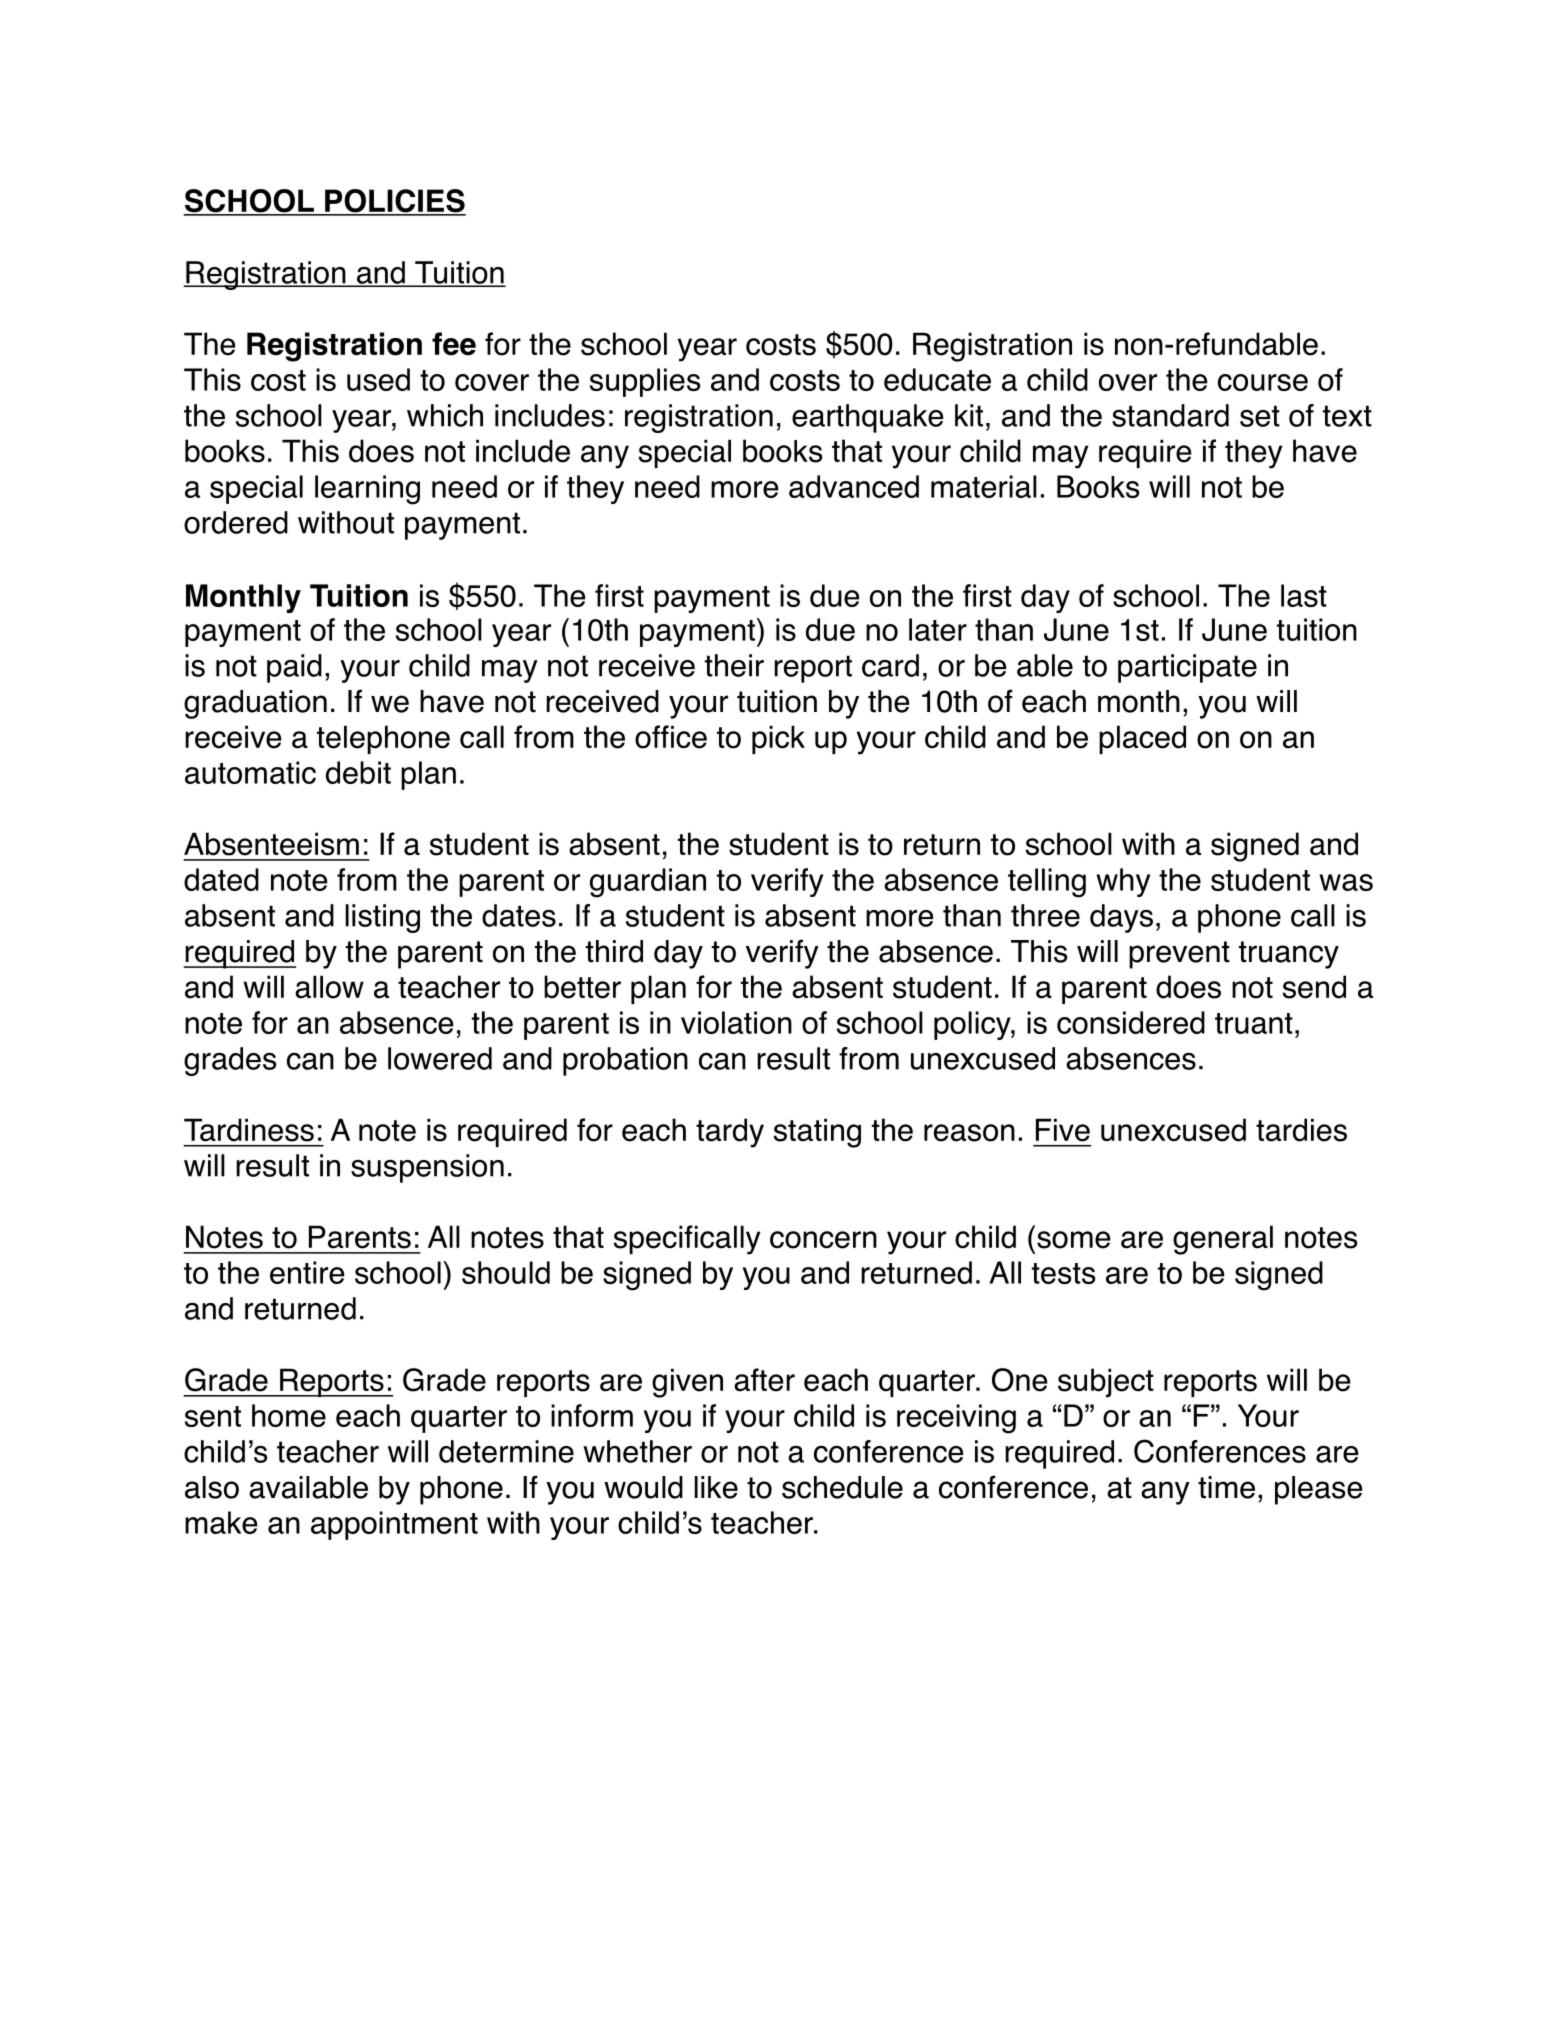 The height and width of the screenshot is (2021, 1562). Describe the element at coordinates (382, 918) in the screenshot. I see `listing` at that location.
